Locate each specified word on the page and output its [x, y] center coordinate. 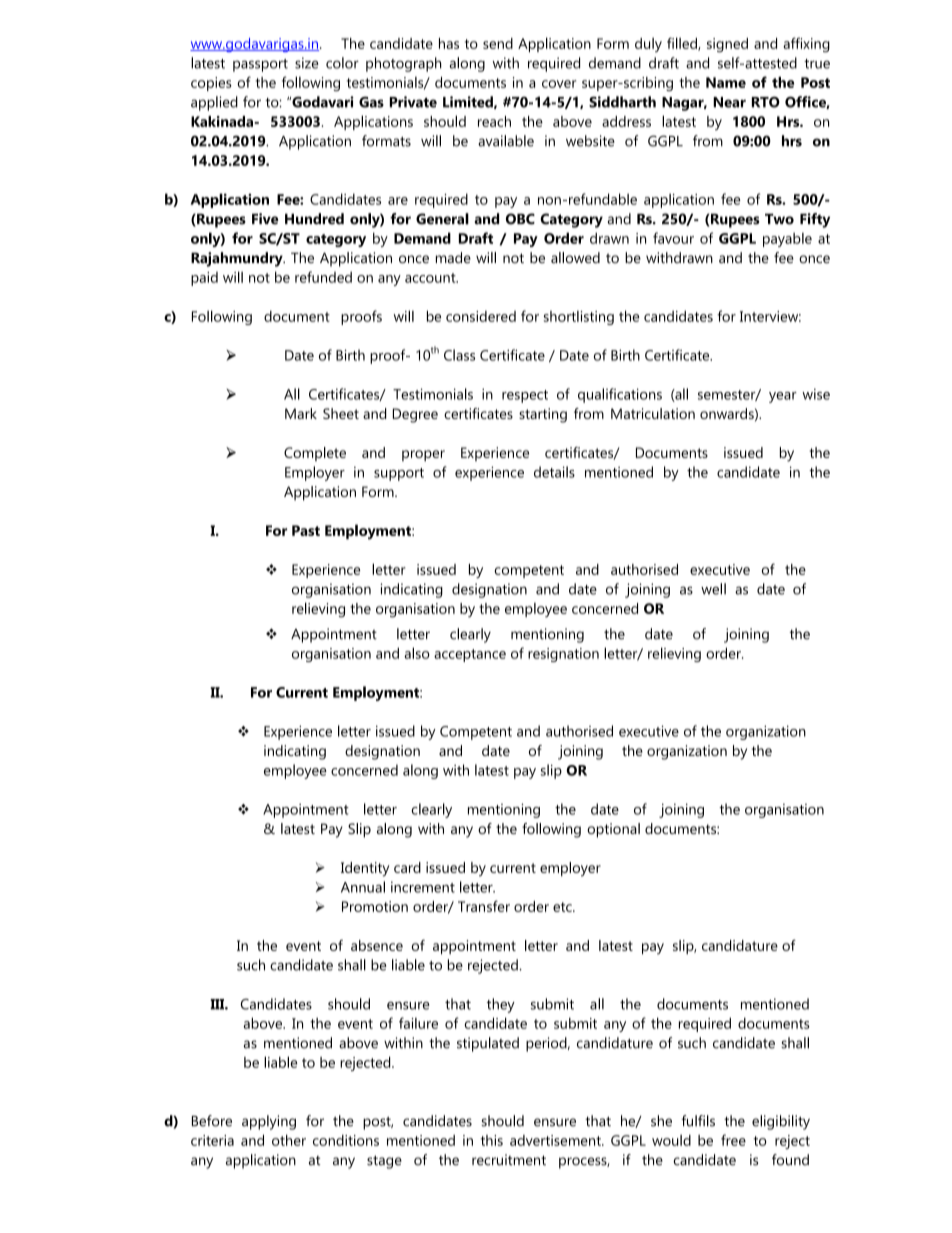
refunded [323, 277]
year [783, 397]
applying [269, 1122]
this [492, 1140]
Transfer [484, 906]
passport [260, 65]
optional [613, 830]
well [713, 589]
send [498, 43]
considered [481, 316]
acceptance [470, 655]
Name [726, 82]
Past [306, 530]
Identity [365, 869]
